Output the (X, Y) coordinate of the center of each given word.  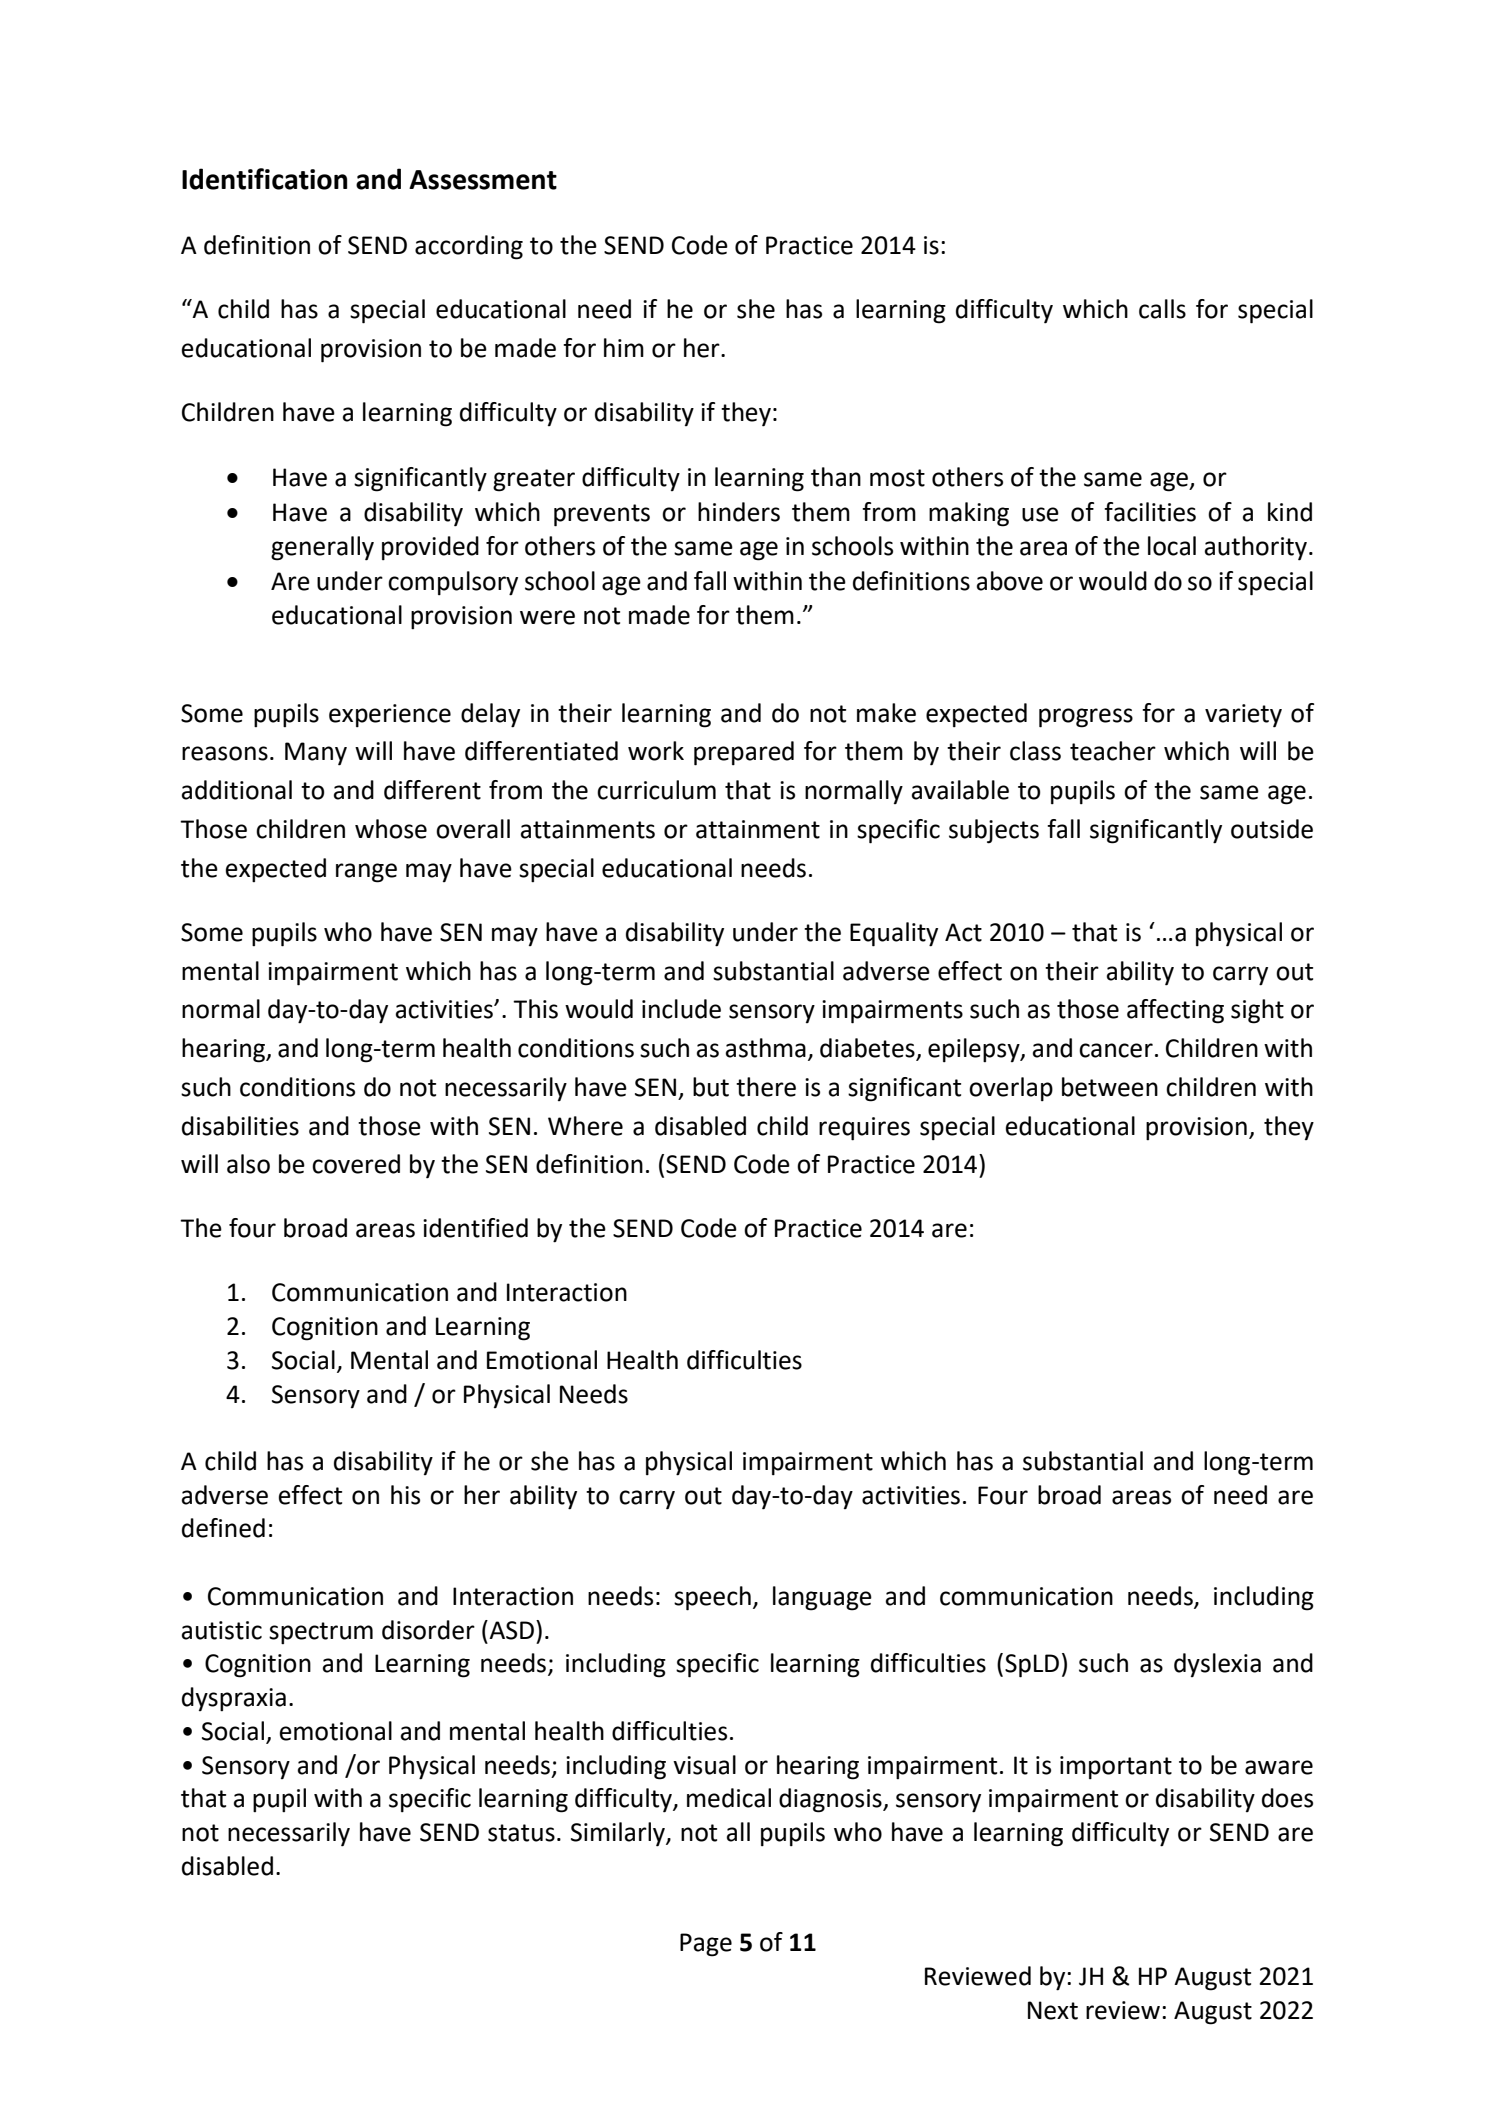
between (1110, 1087)
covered (356, 1164)
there (766, 1087)
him (624, 347)
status (521, 1833)
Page (706, 1945)
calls (1162, 309)
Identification (264, 179)
